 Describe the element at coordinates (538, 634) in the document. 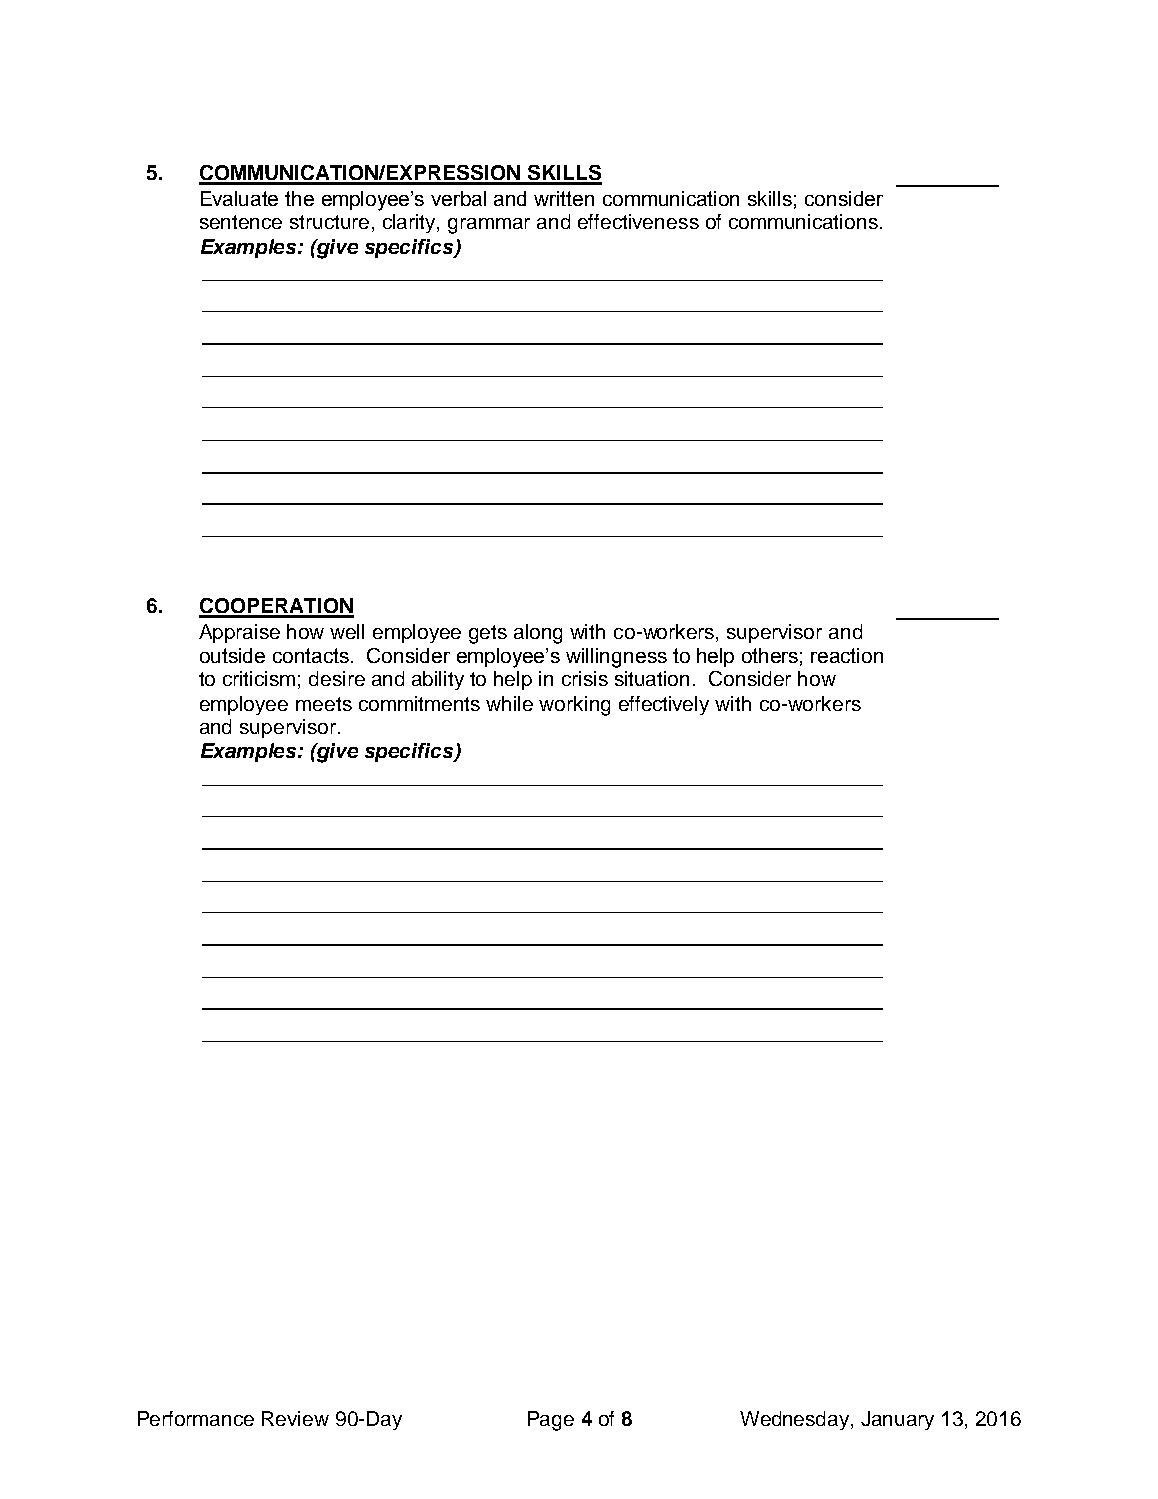

I see `along` at that location.
